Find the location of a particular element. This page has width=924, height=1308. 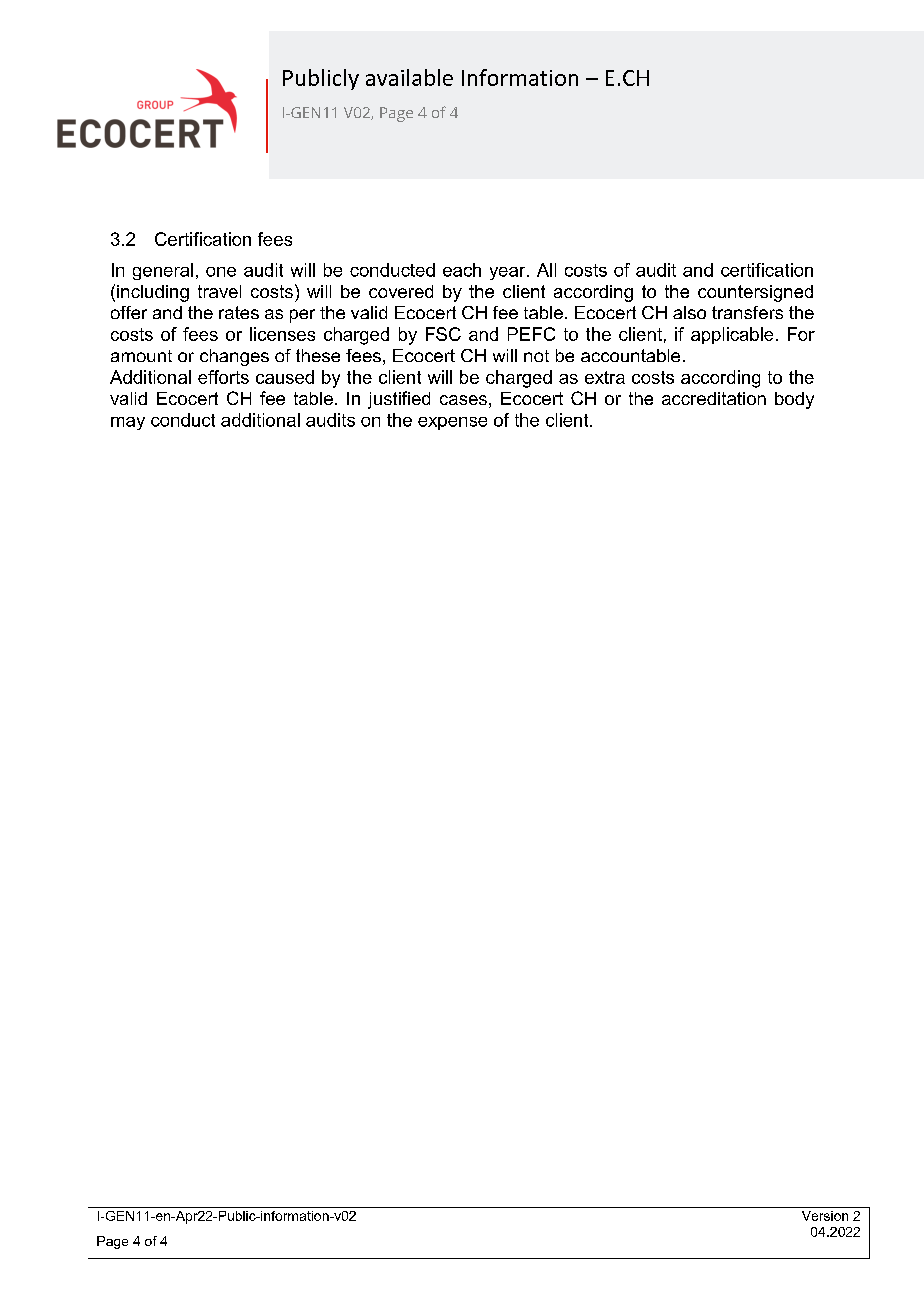

Version is located at coordinates (825, 1216).
